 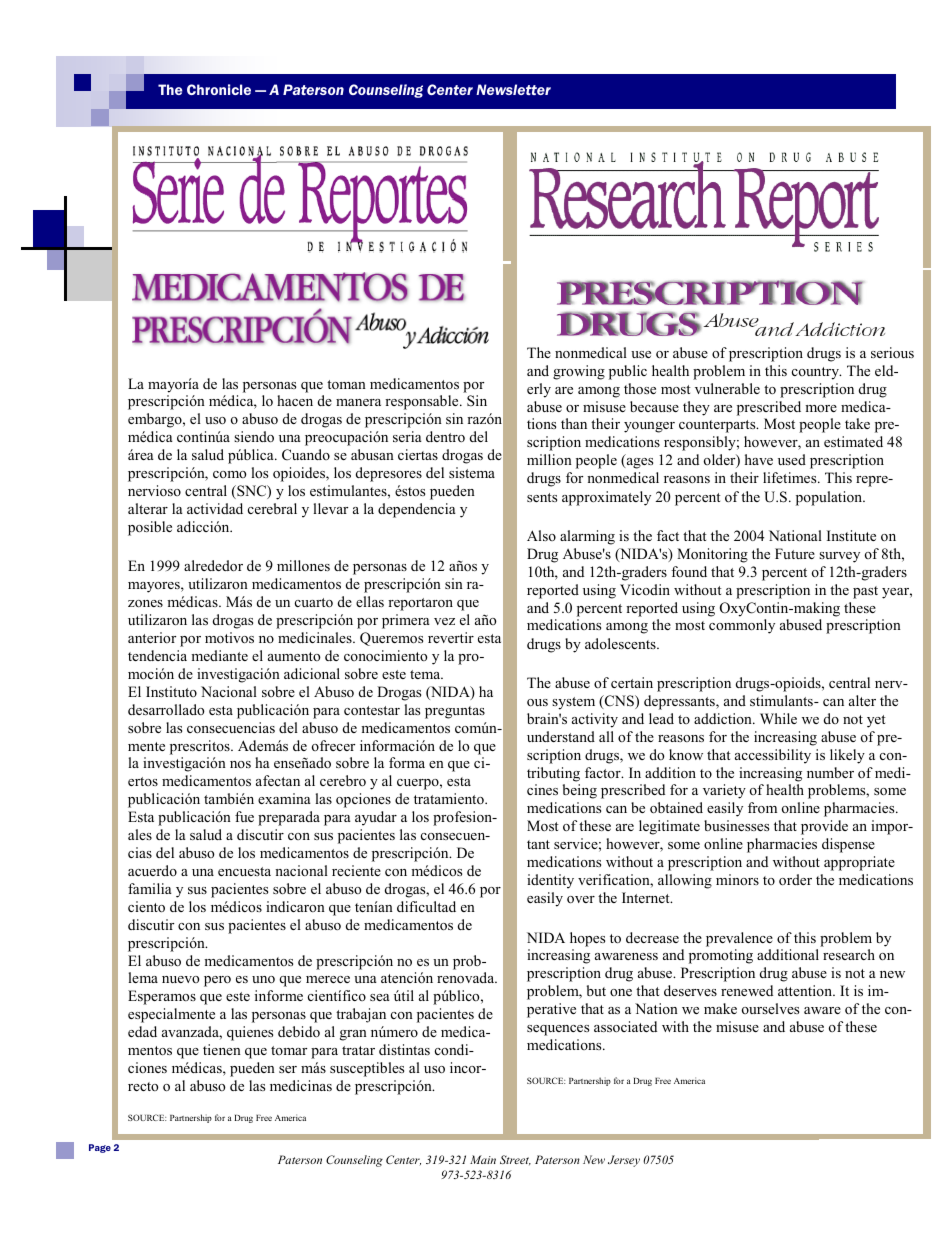 I want to click on country, so click(x=816, y=373).
